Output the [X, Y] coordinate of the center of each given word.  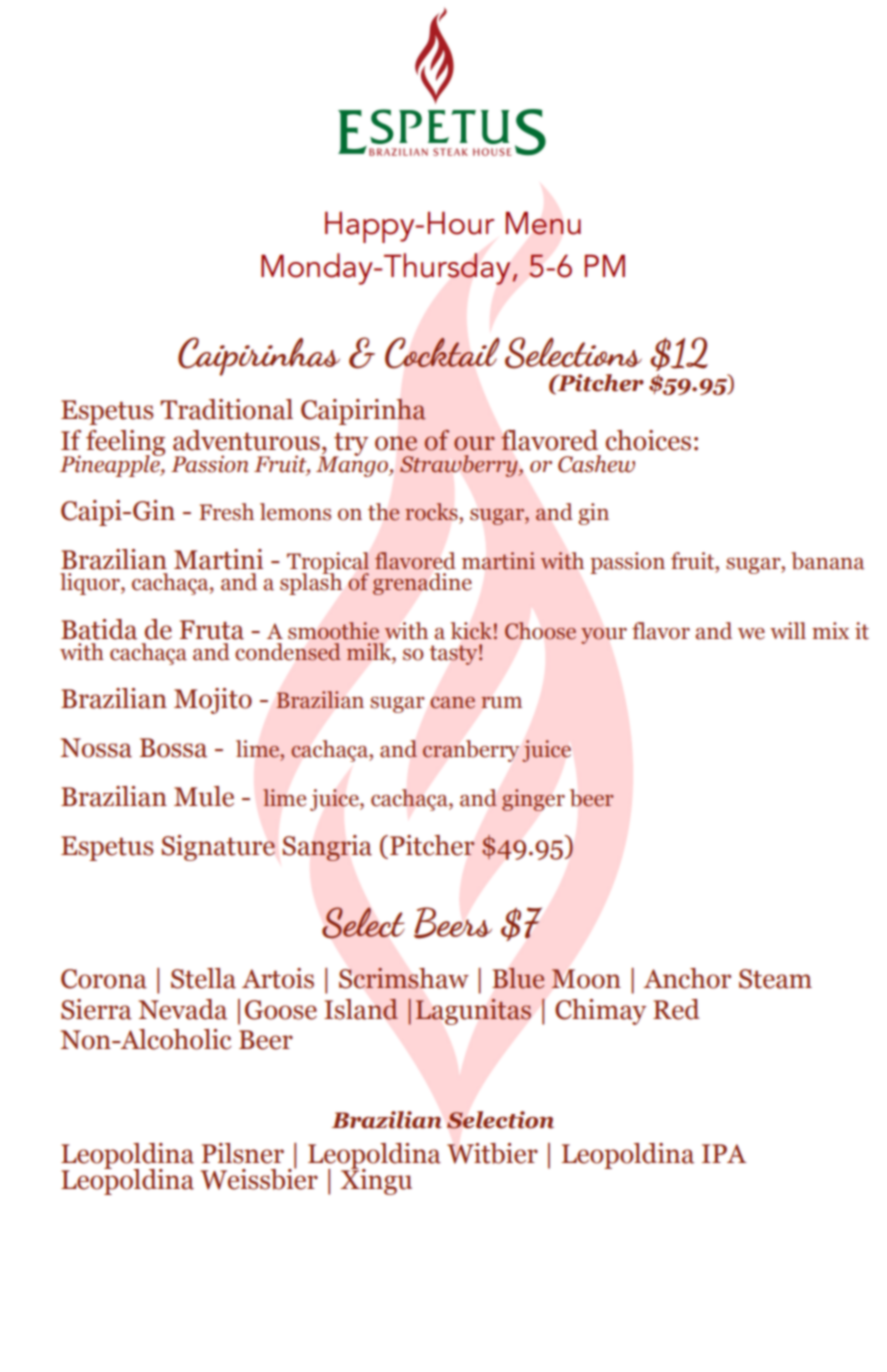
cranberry [471, 751]
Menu [543, 223]
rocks [431, 512]
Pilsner [243, 1153]
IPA [724, 1153]
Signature [218, 848]
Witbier [492, 1153]
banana [827, 561]
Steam [775, 979]
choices [648, 440]
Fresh [226, 512]
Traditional [226, 409]
